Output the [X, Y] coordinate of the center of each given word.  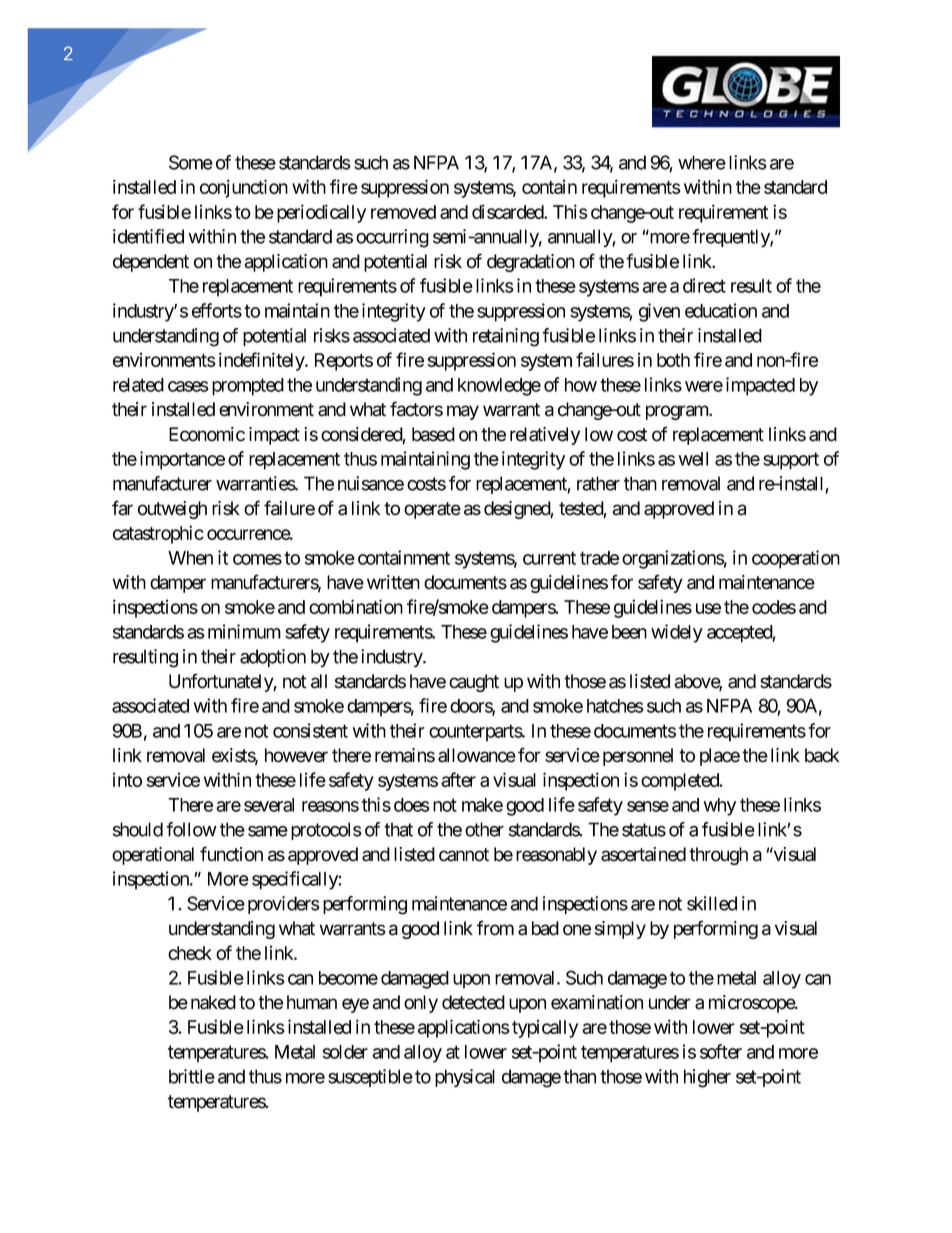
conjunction [244, 188]
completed [681, 782]
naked [213, 1002]
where [702, 162]
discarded [508, 211]
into [127, 779]
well [693, 459]
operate [432, 510]
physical [465, 1078]
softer [721, 1051]
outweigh [172, 510]
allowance [477, 755]
